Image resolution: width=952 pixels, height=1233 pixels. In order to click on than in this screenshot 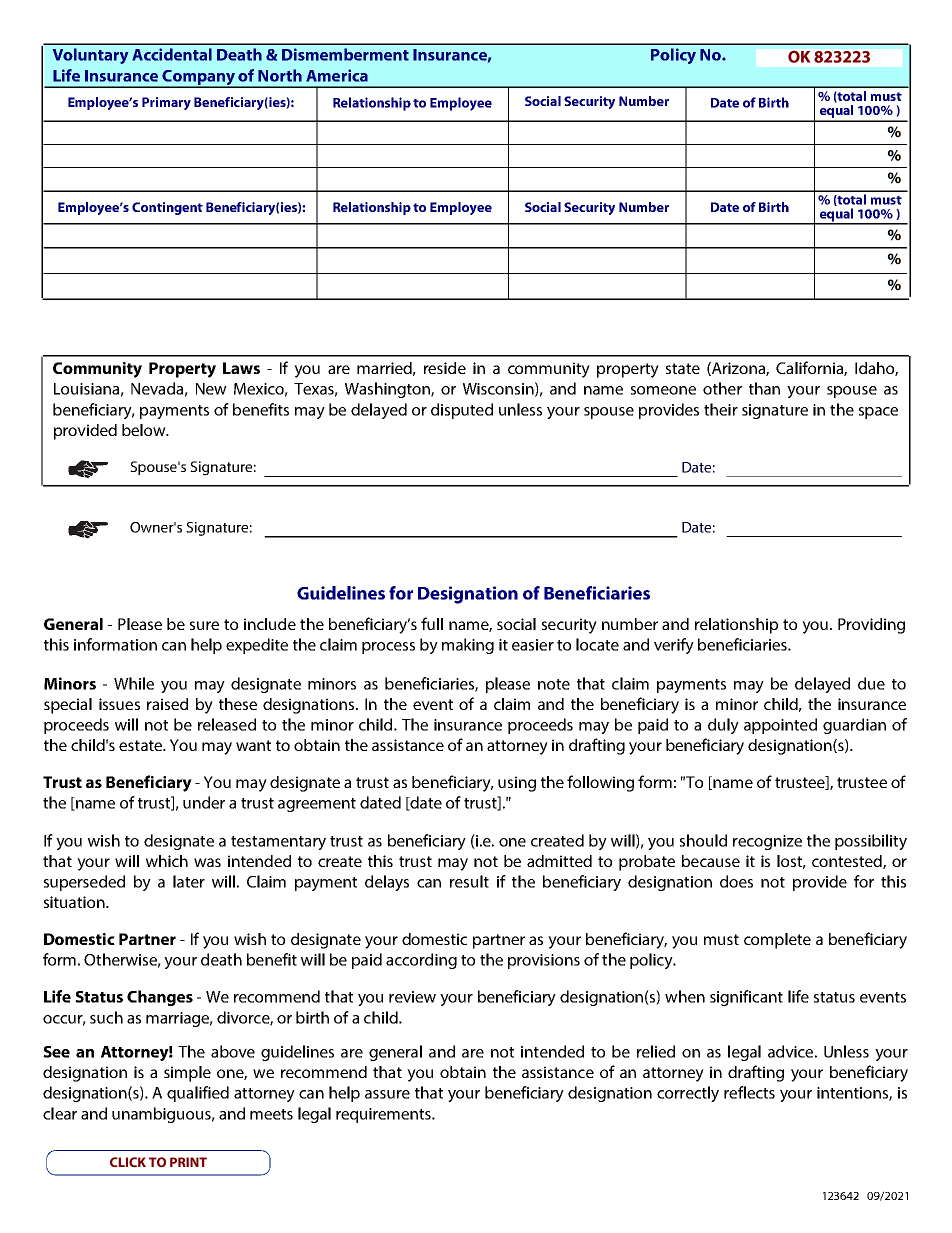, I will do `click(764, 388)`.
